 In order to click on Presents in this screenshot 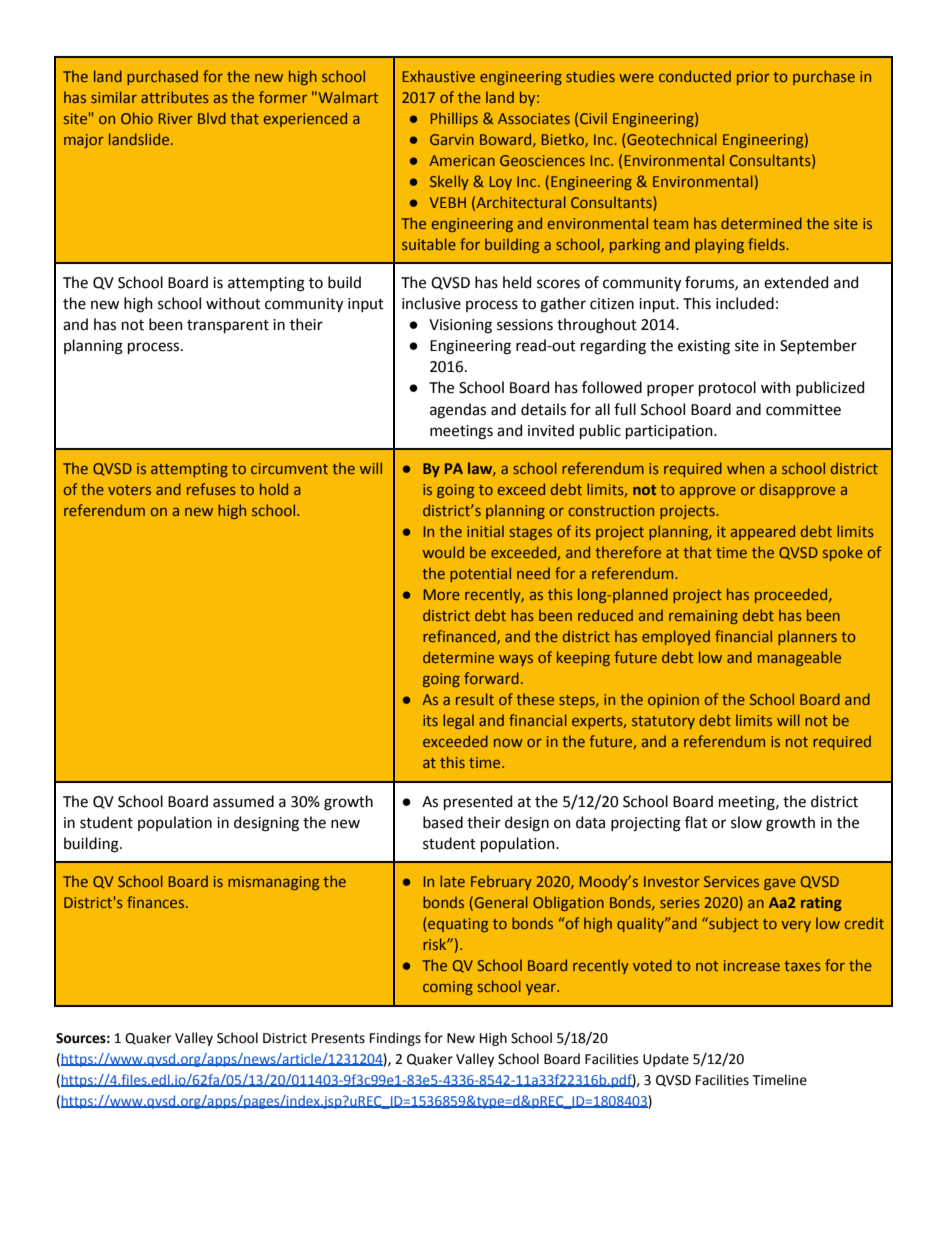, I will do `click(338, 1038)`.
